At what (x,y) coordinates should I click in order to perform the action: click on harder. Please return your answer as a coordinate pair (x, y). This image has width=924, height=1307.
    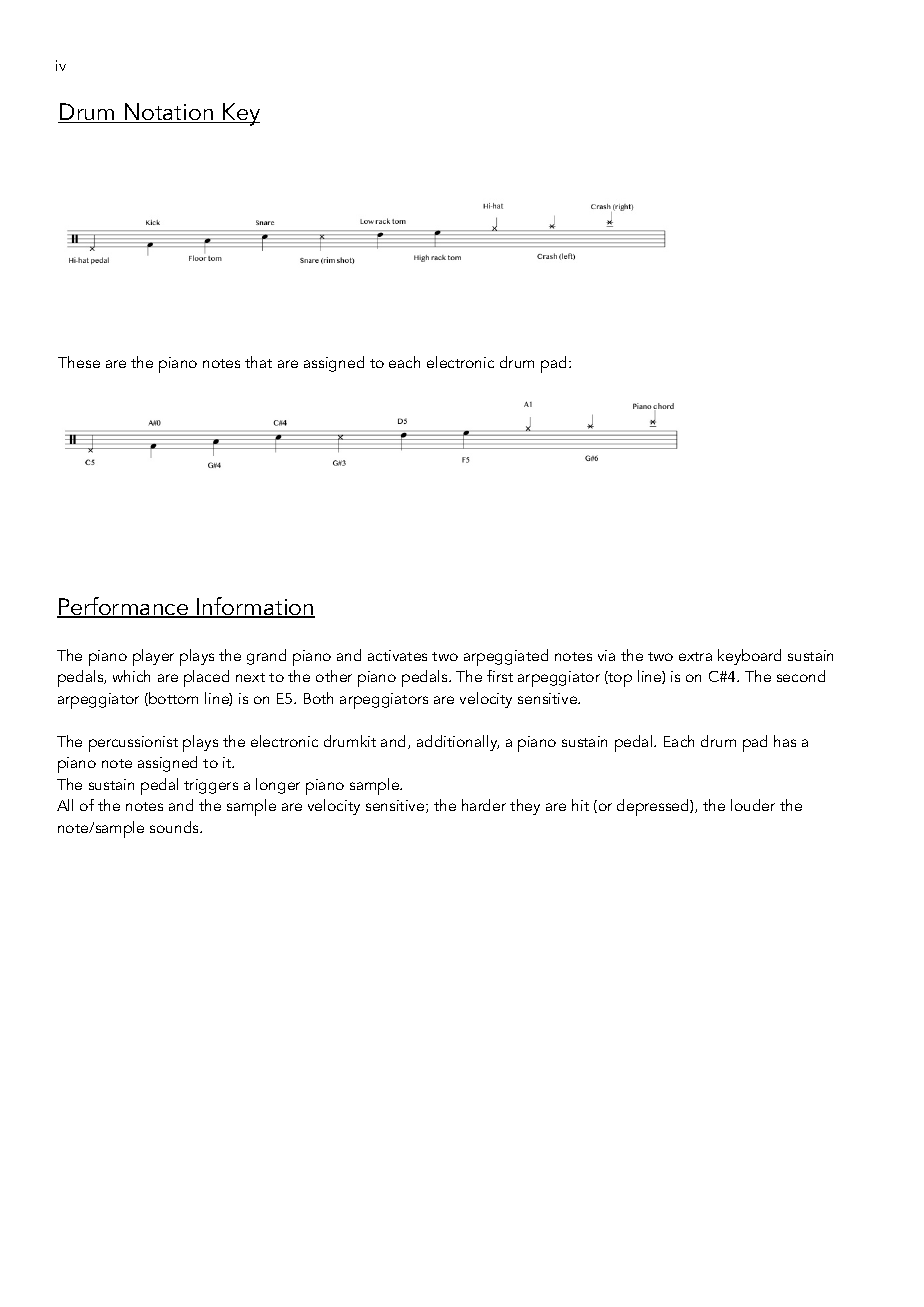
    Looking at the image, I should click on (484, 805).
